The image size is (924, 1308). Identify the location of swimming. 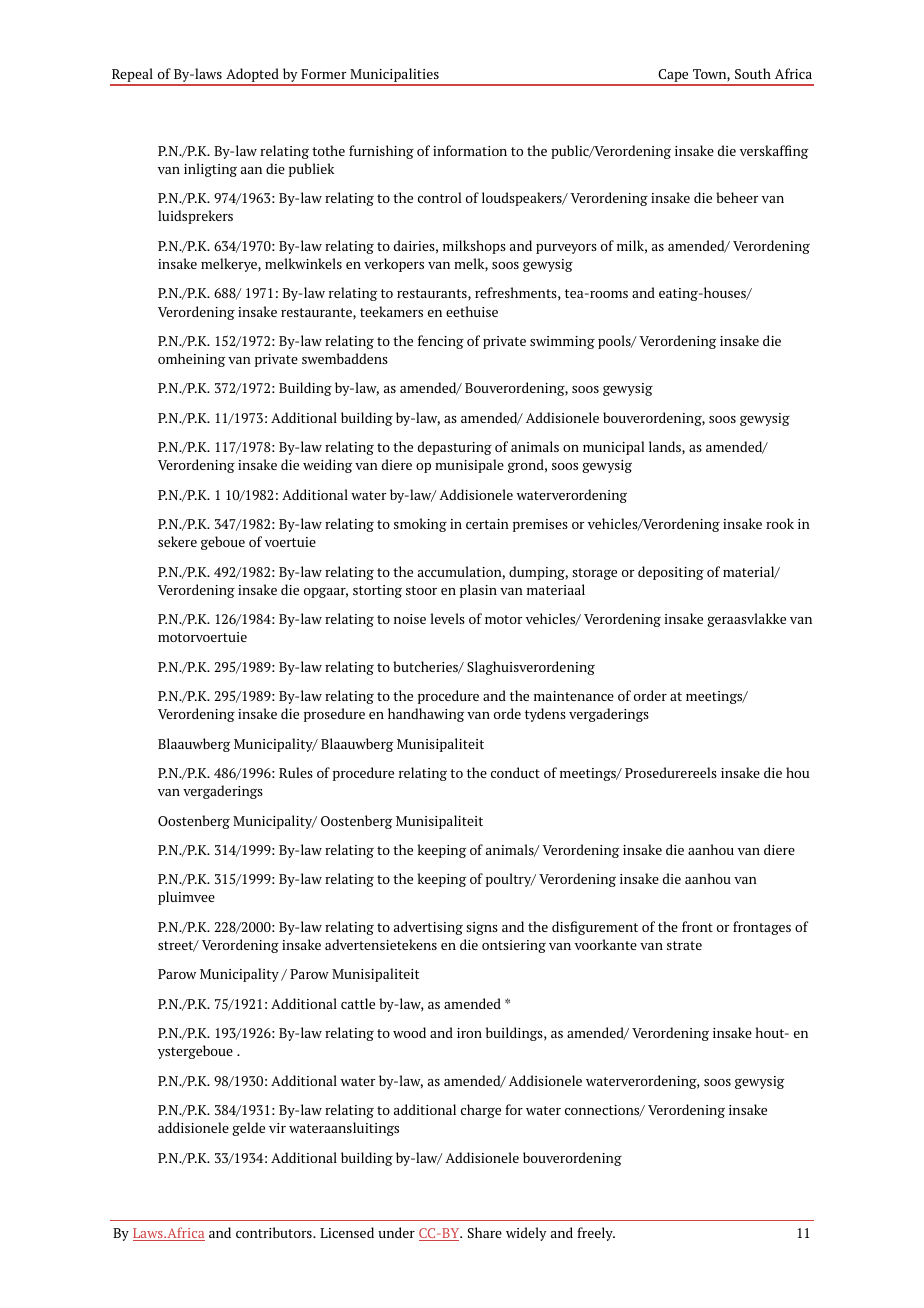
(562, 342).
